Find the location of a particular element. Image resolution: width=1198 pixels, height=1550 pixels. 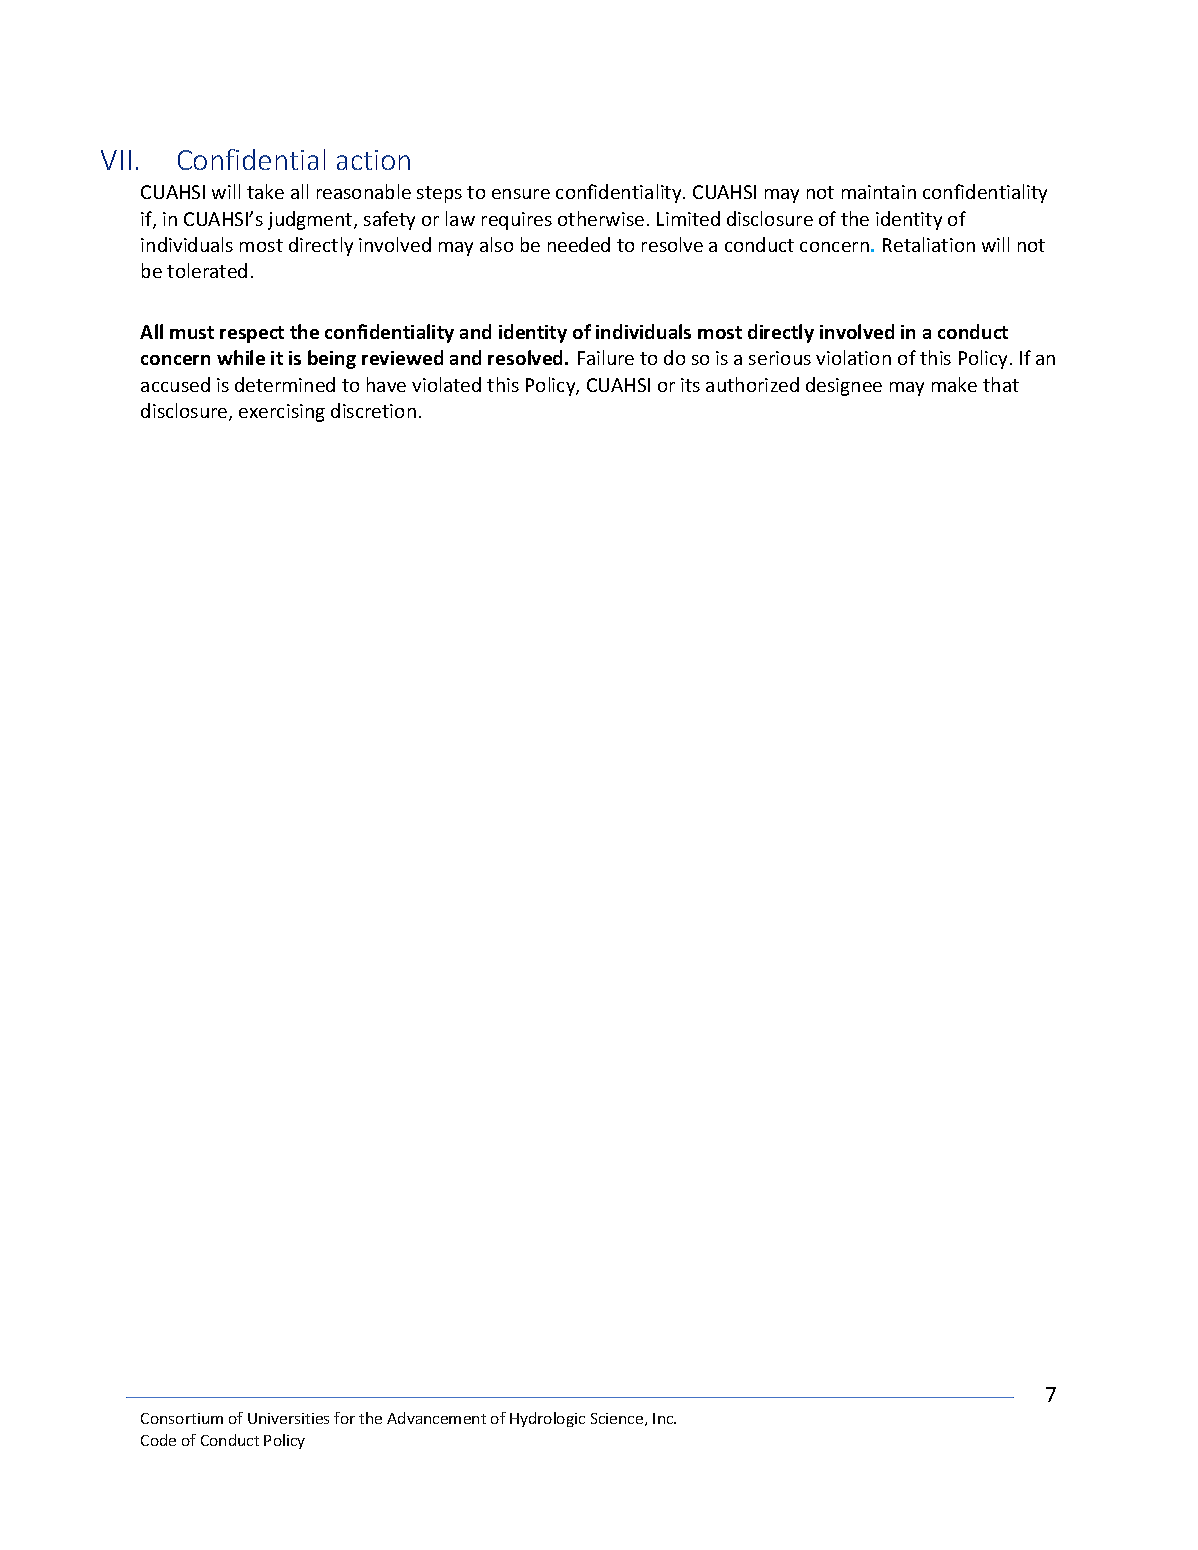

maintain is located at coordinates (879, 192).
